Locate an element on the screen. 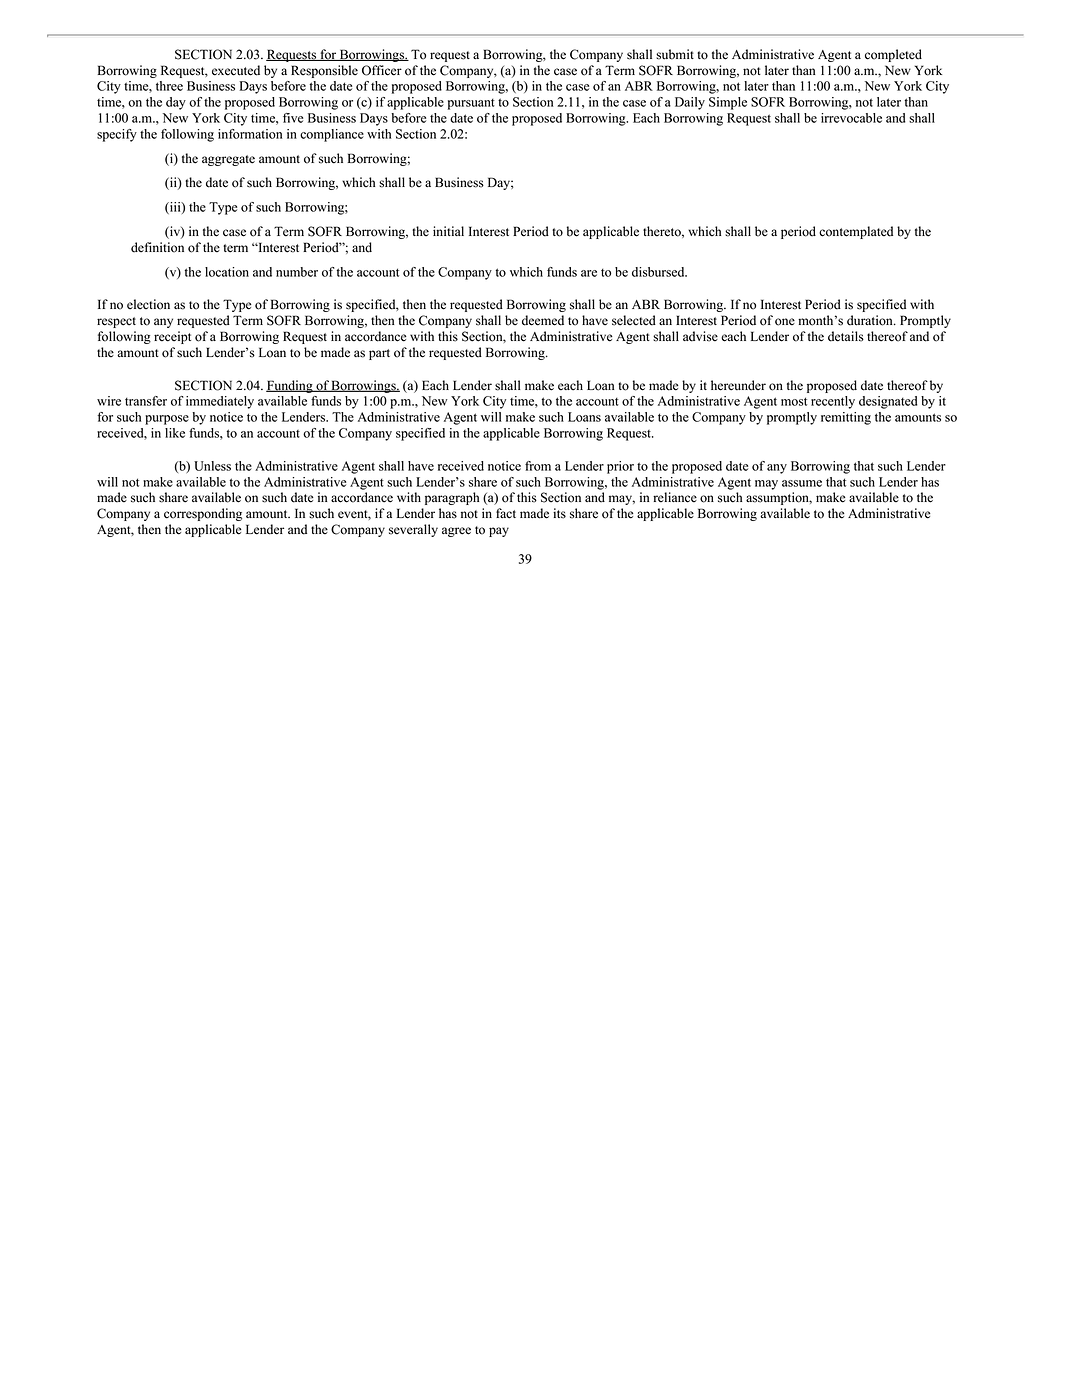  aggregate is located at coordinates (228, 160).
